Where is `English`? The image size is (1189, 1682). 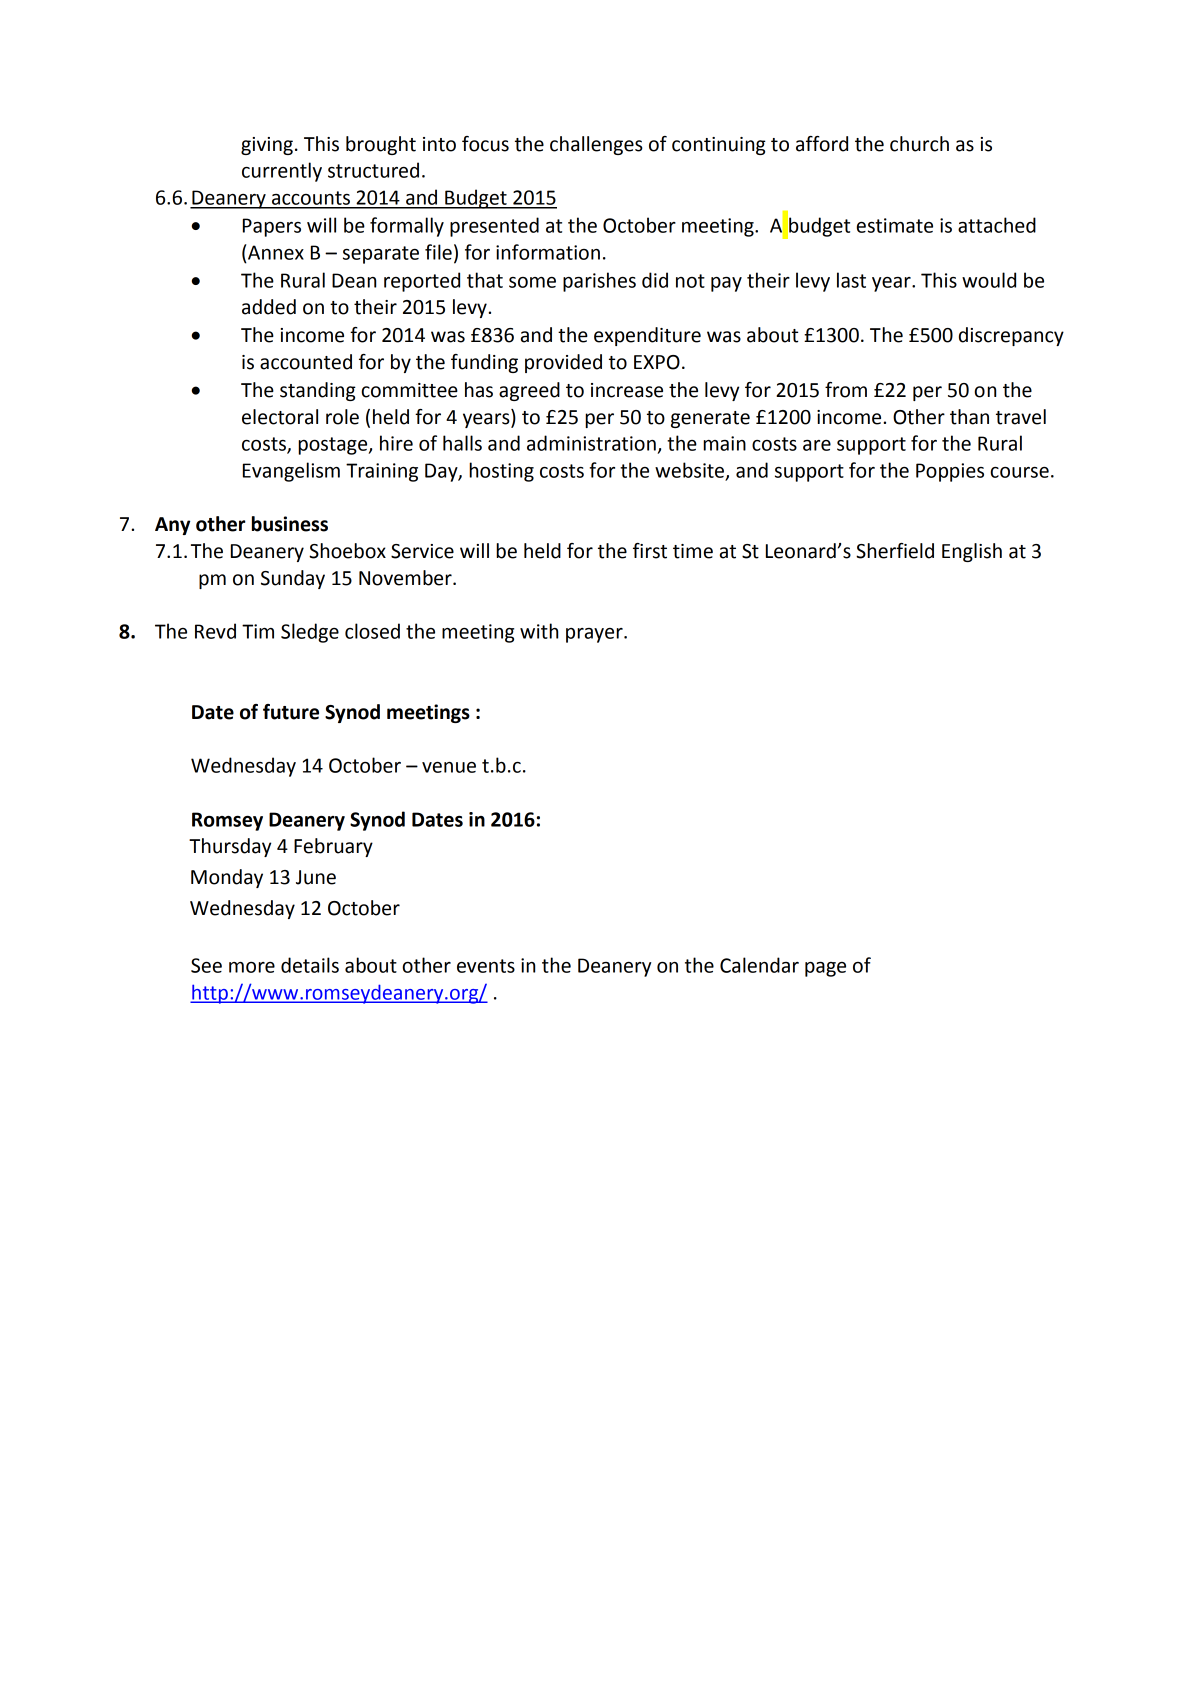 English is located at coordinates (972, 552).
